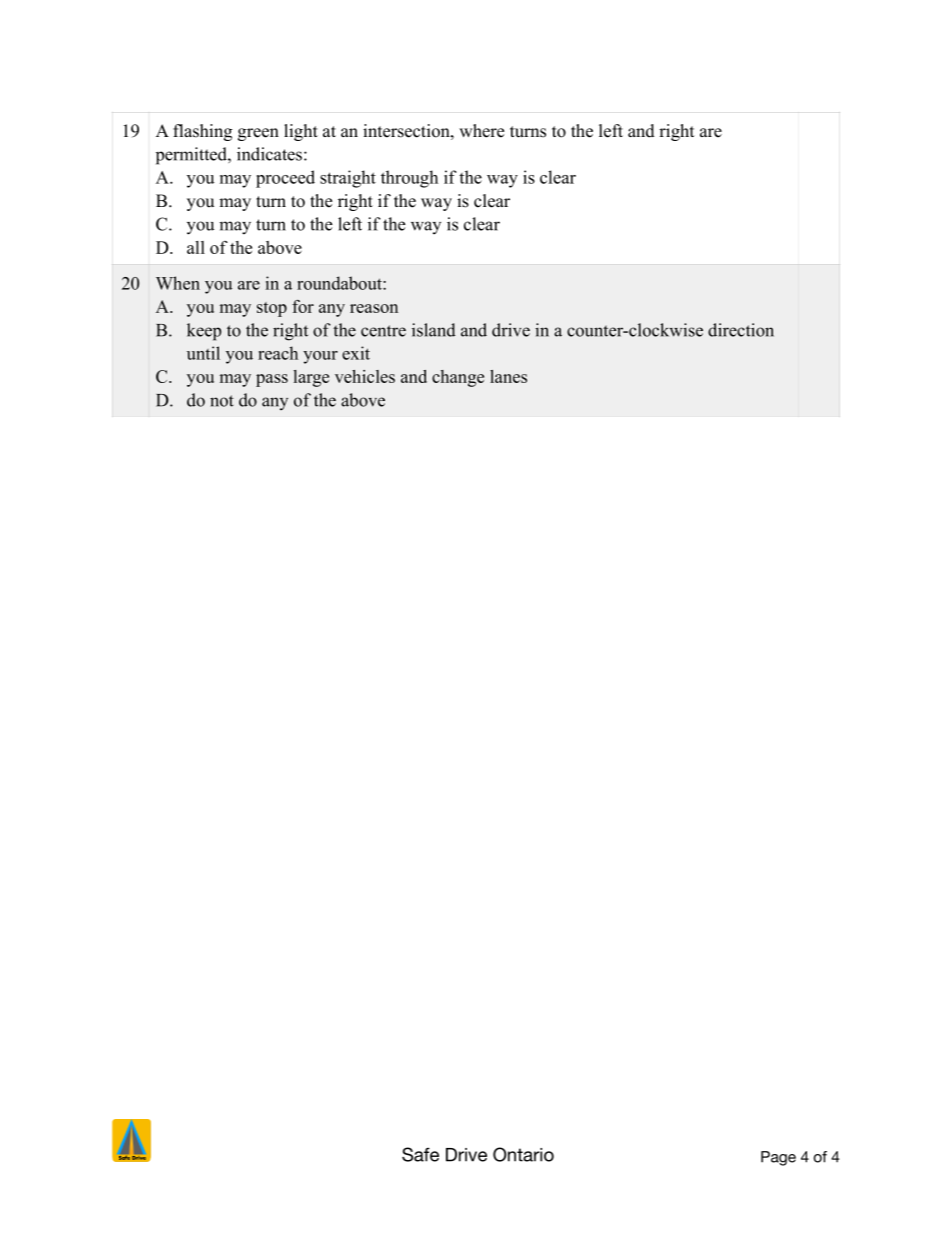 This document has height=1233, width=952. I want to click on Ontario, so click(523, 1154).
